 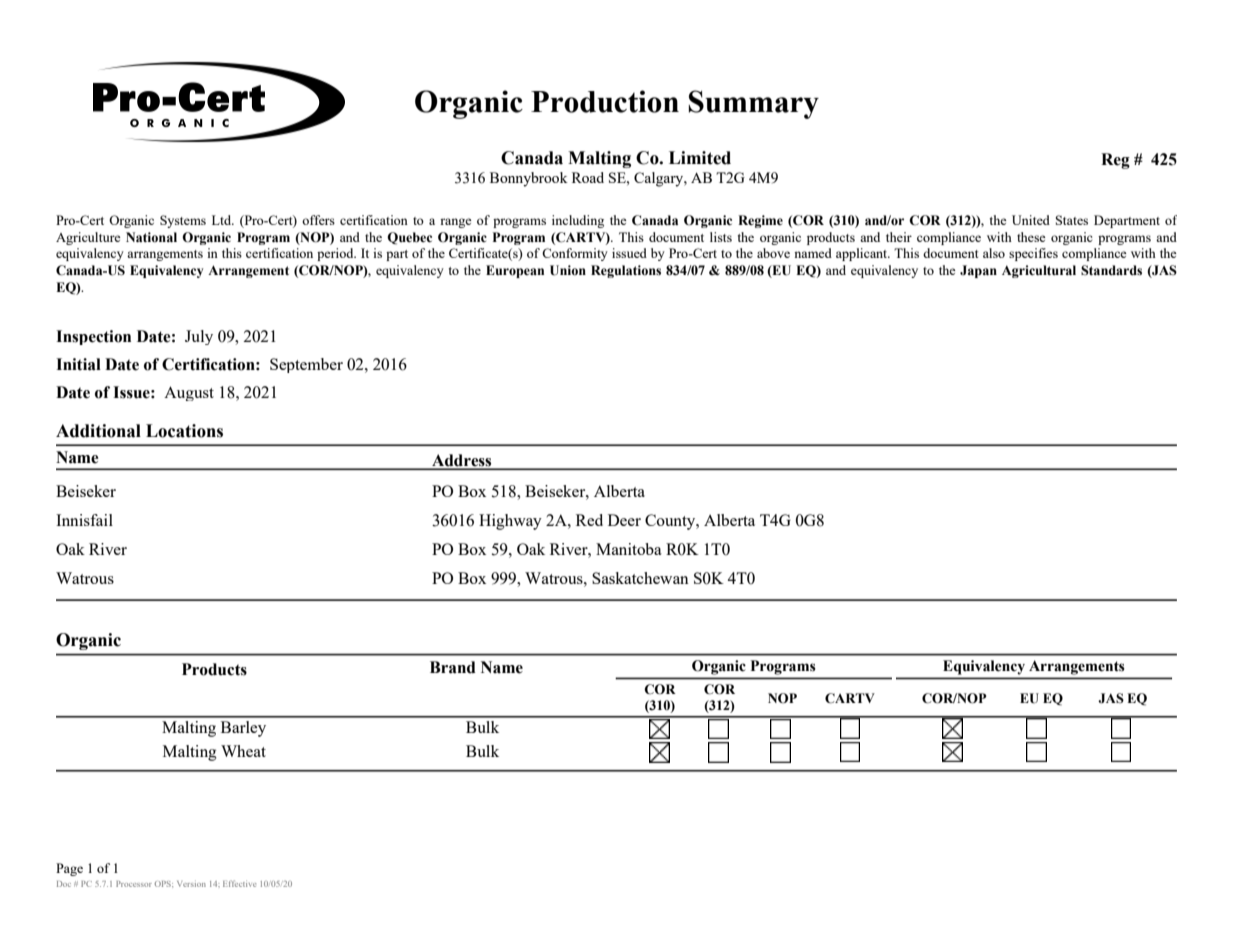 I want to click on Saskatchewan, so click(x=640, y=578).
